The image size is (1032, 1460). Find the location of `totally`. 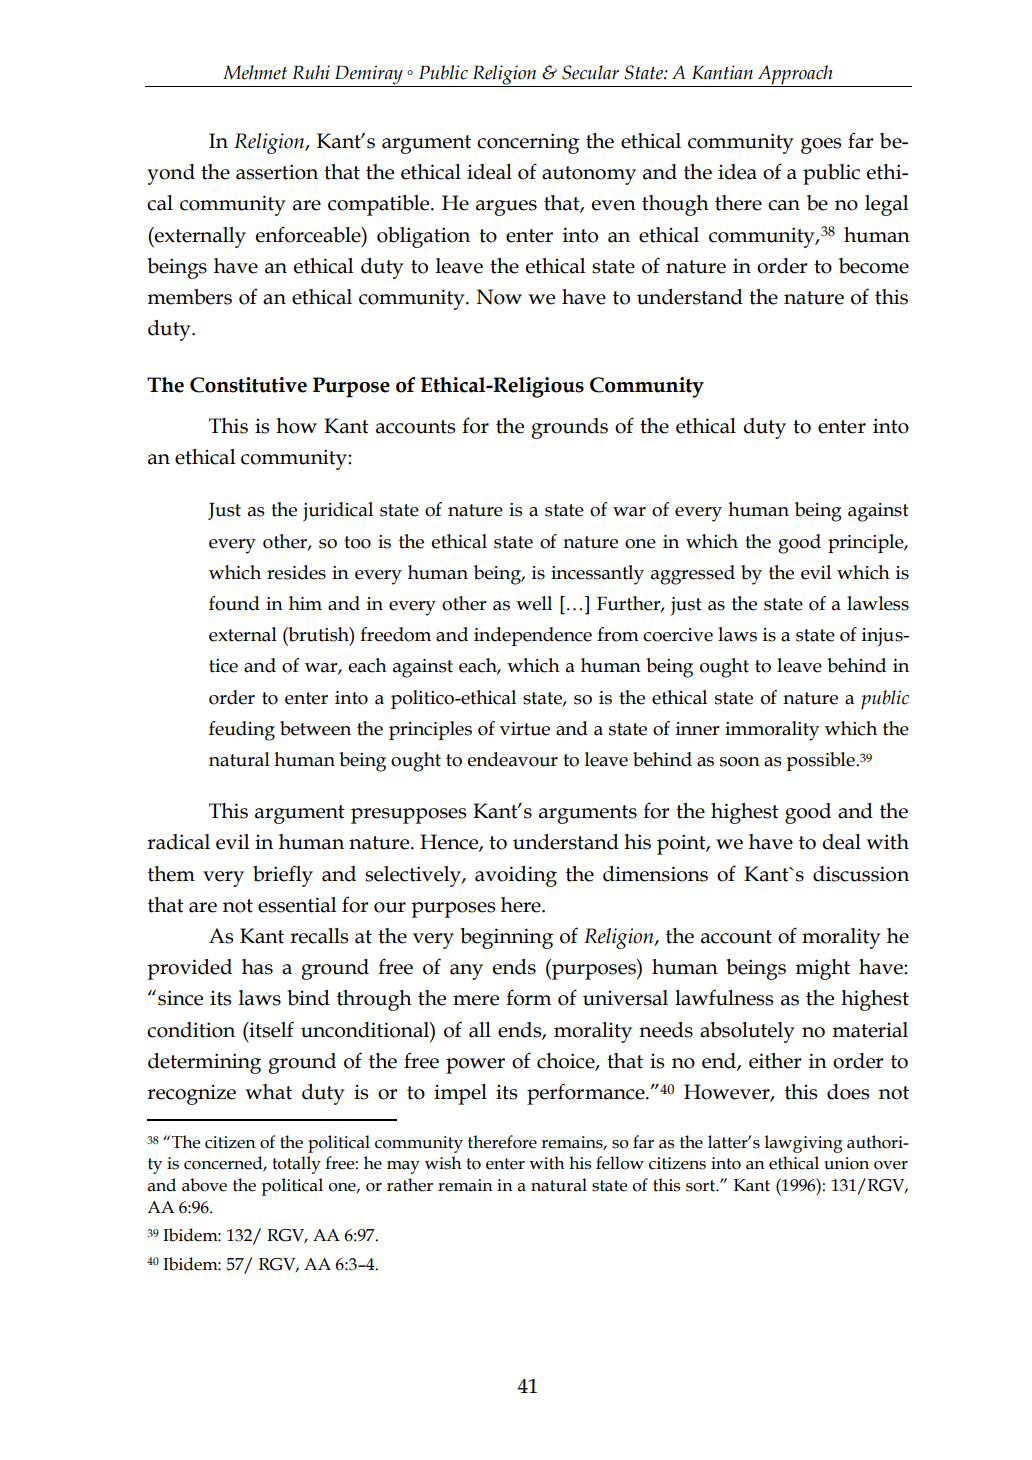

totally is located at coordinates (297, 1165).
